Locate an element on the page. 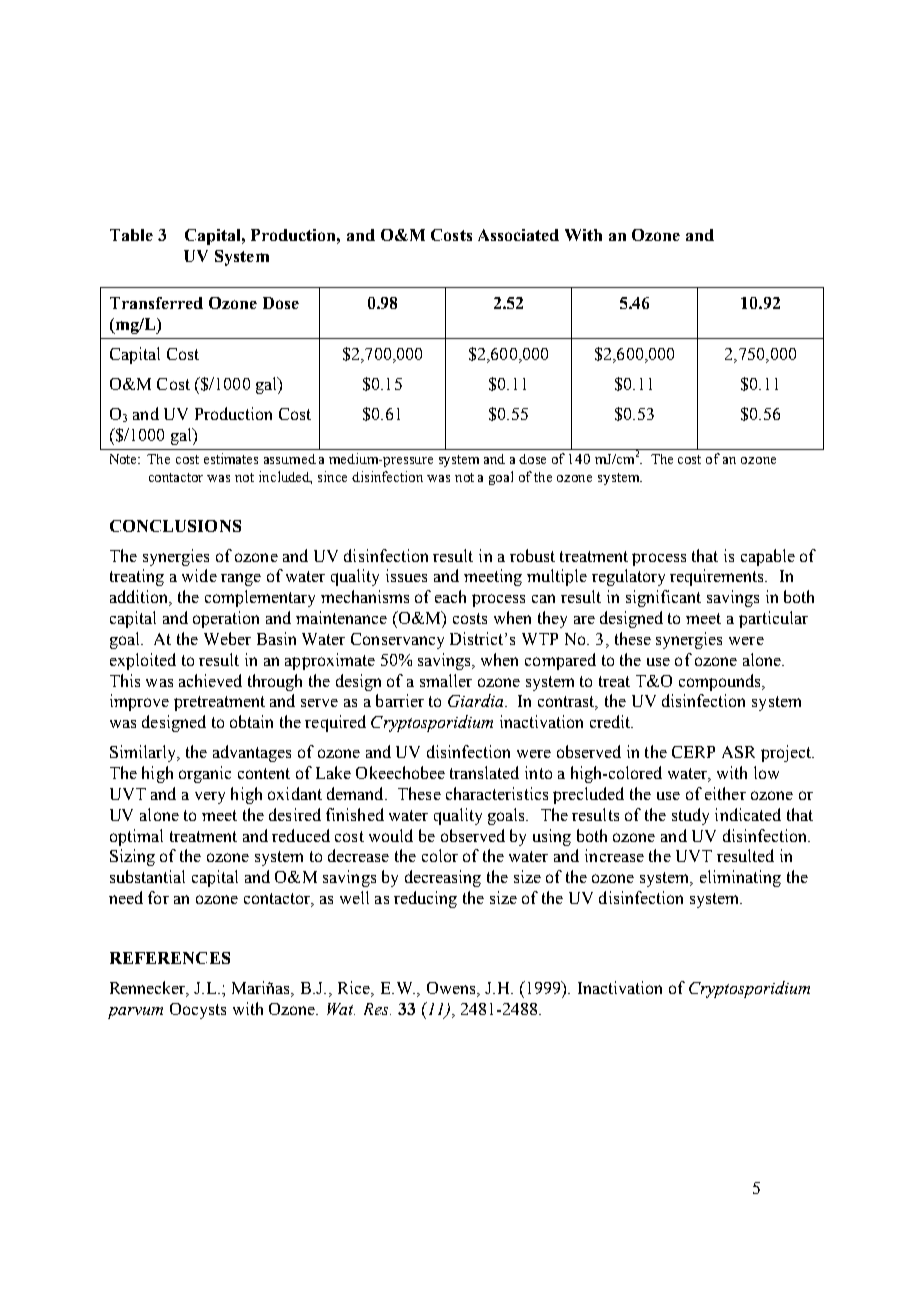  Associated is located at coordinates (518, 235).
